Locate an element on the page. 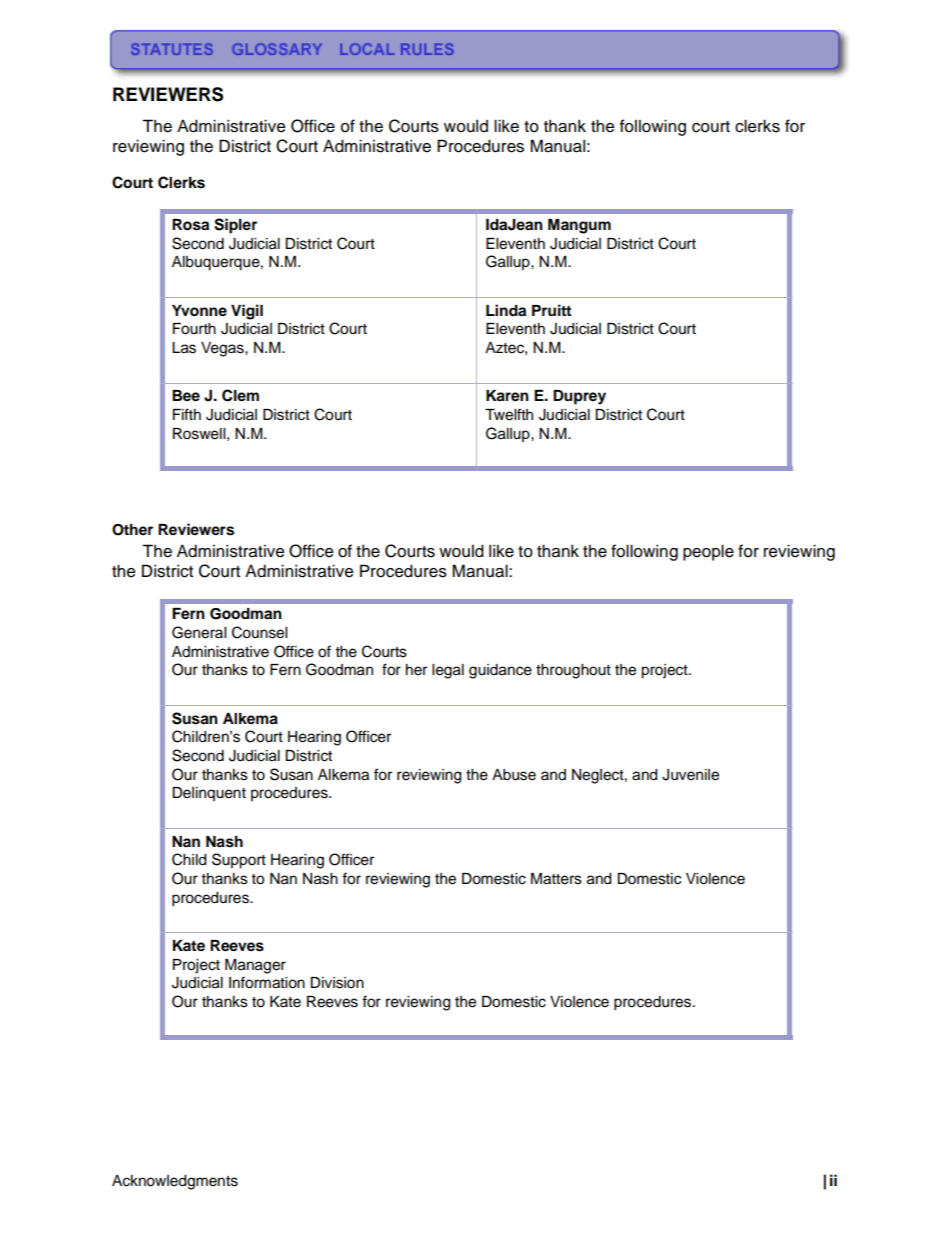 The width and height of the page is (952, 1233). legal is located at coordinates (448, 671).
